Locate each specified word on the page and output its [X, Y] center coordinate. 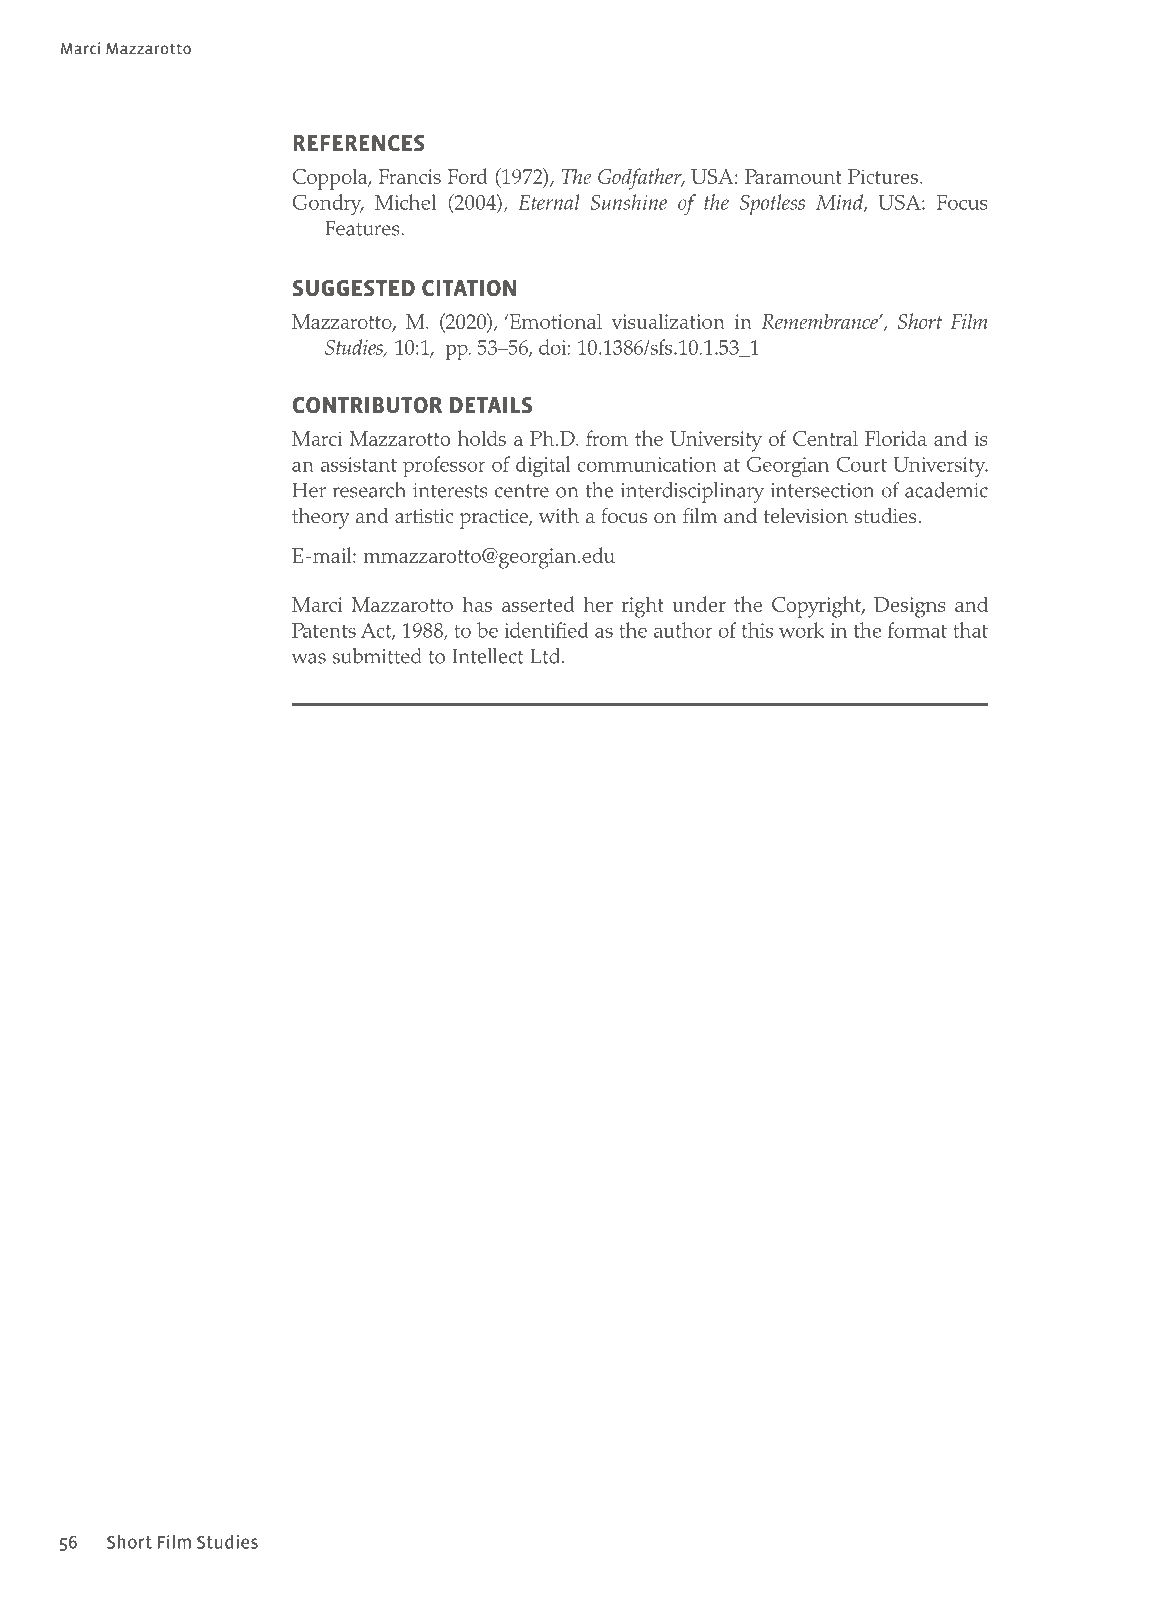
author [683, 630]
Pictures [884, 176]
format [917, 630]
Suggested [354, 288]
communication [647, 464]
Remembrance [820, 321]
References [359, 143]
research [369, 490]
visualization [668, 321]
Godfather [641, 179]
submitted [377, 656]
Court [862, 464]
